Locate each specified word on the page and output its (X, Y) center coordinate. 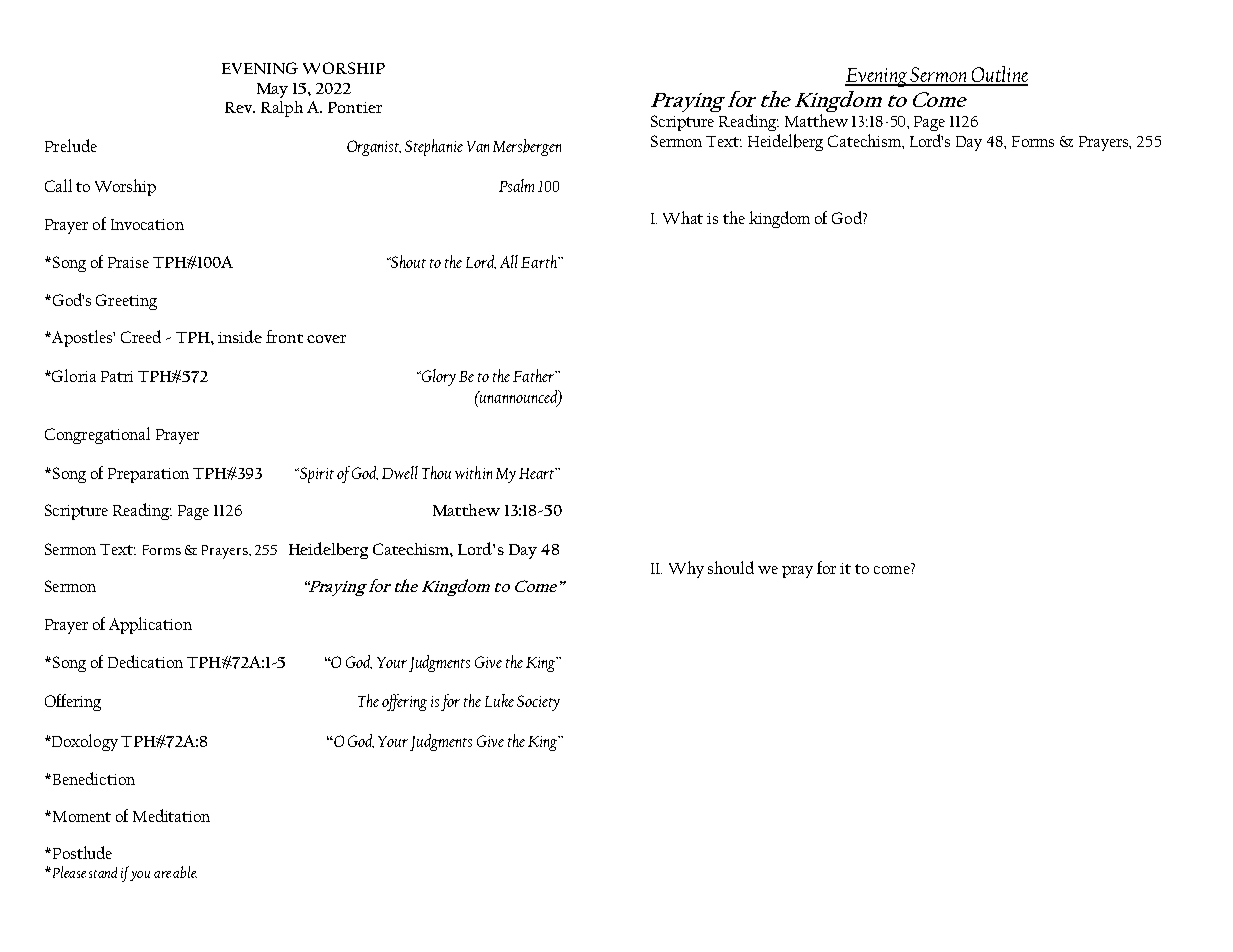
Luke (499, 700)
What (683, 217)
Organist (374, 148)
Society (538, 703)
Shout (407, 261)
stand (103, 872)
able (185, 872)
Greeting (126, 302)
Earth (540, 261)
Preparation (148, 475)
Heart (538, 473)
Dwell (400, 472)
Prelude (71, 145)
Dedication (145, 661)
